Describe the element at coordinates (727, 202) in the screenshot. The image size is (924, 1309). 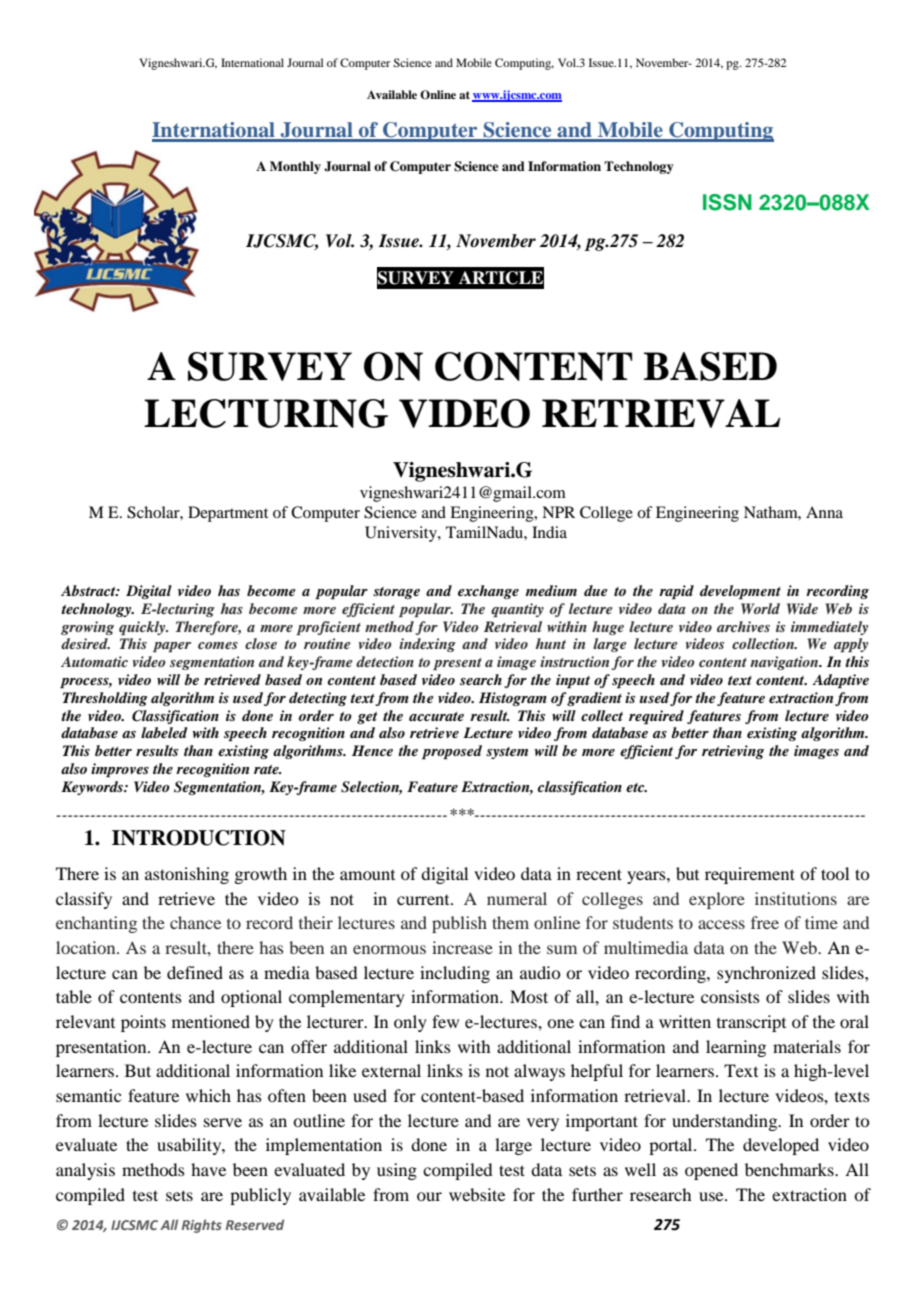
I see `ISSN` at that location.
